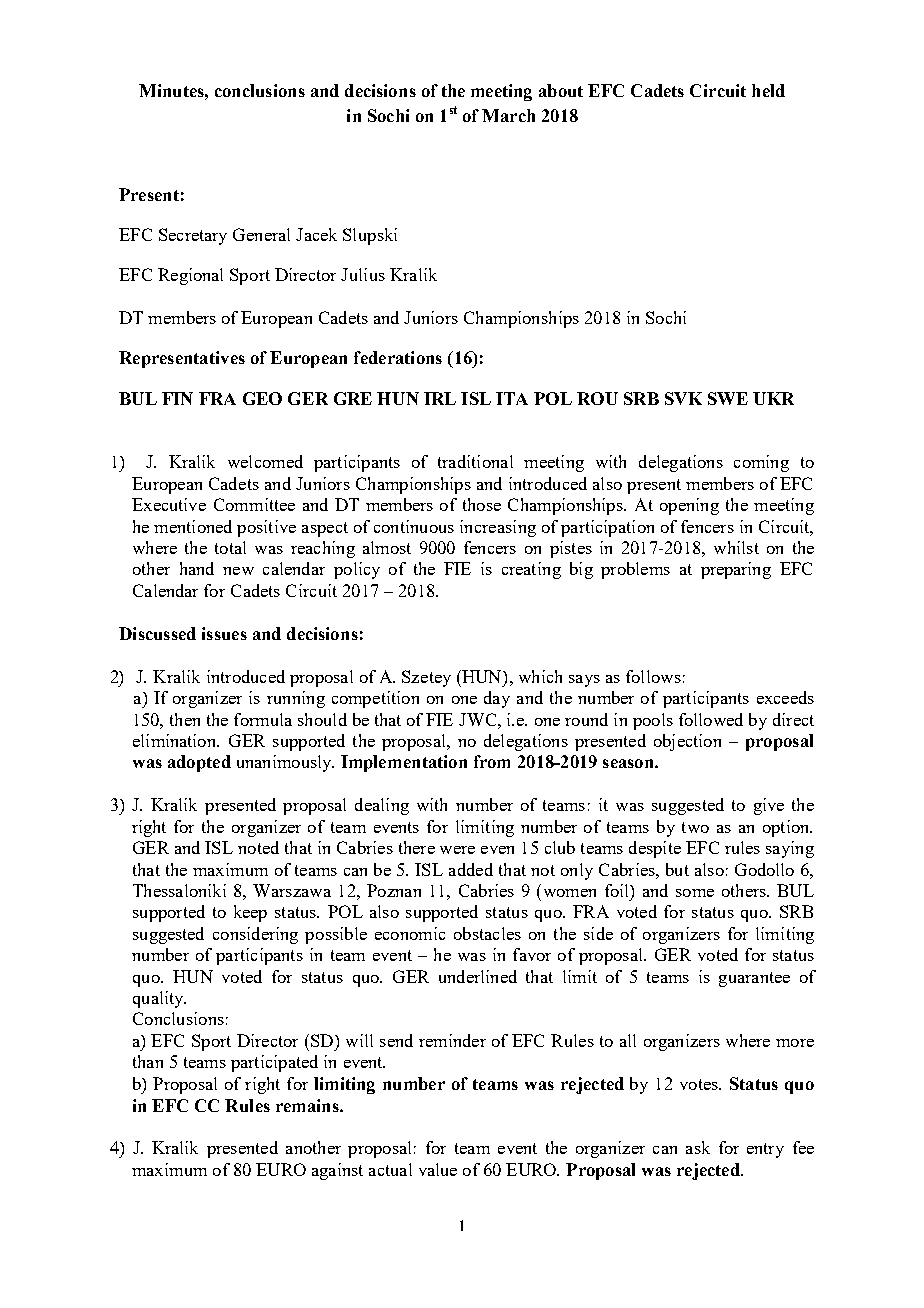 The image size is (924, 1308). Describe the element at coordinates (438, 1169) in the screenshot. I see `value` at that location.
